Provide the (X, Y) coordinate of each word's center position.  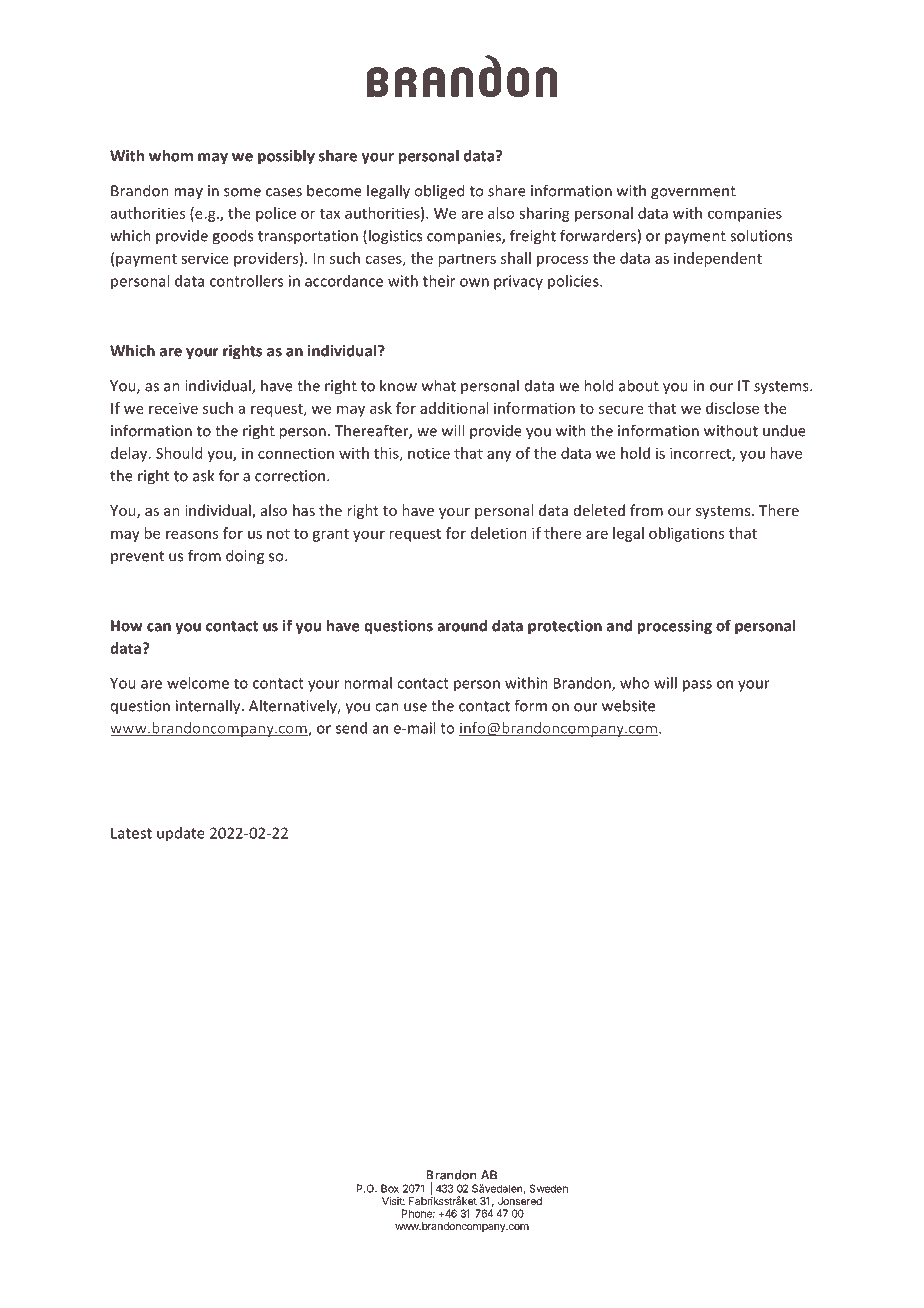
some (242, 192)
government (693, 193)
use (415, 707)
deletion (499, 533)
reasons (192, 534)
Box (390, 1188)
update (181, 834)
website (628, 705)
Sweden (549, 1188)
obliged (439, 192)
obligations (686, 534)
